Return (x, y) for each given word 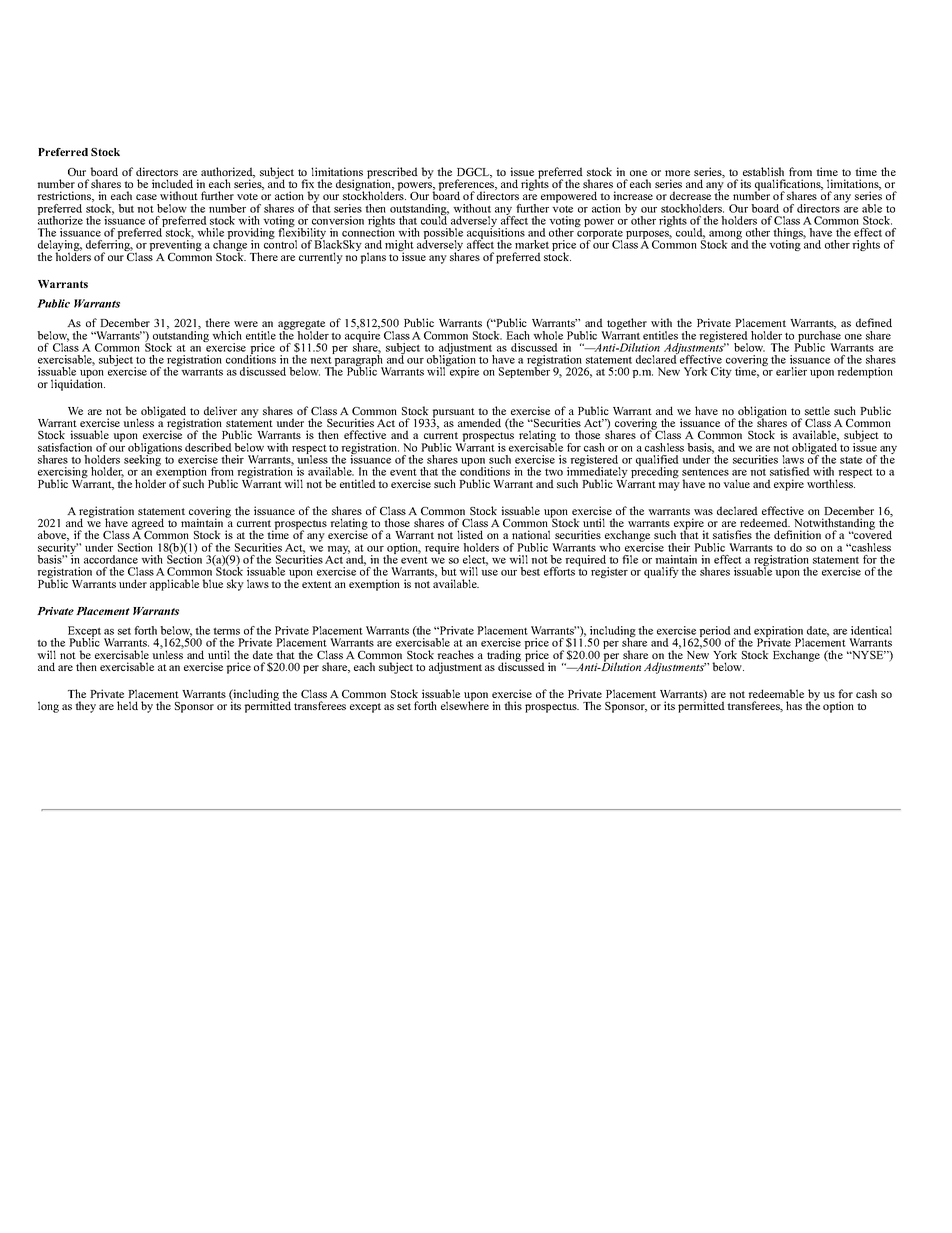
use (489, 573)
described (208, 447)
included (172, 183)
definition (797, 534)
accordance (111, 559)
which (227, 335)
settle (817, 410)
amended (479, 422)
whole (548, 335)
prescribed (392, 174)
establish (763, 171)
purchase (818, 338)
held (127, 705)
